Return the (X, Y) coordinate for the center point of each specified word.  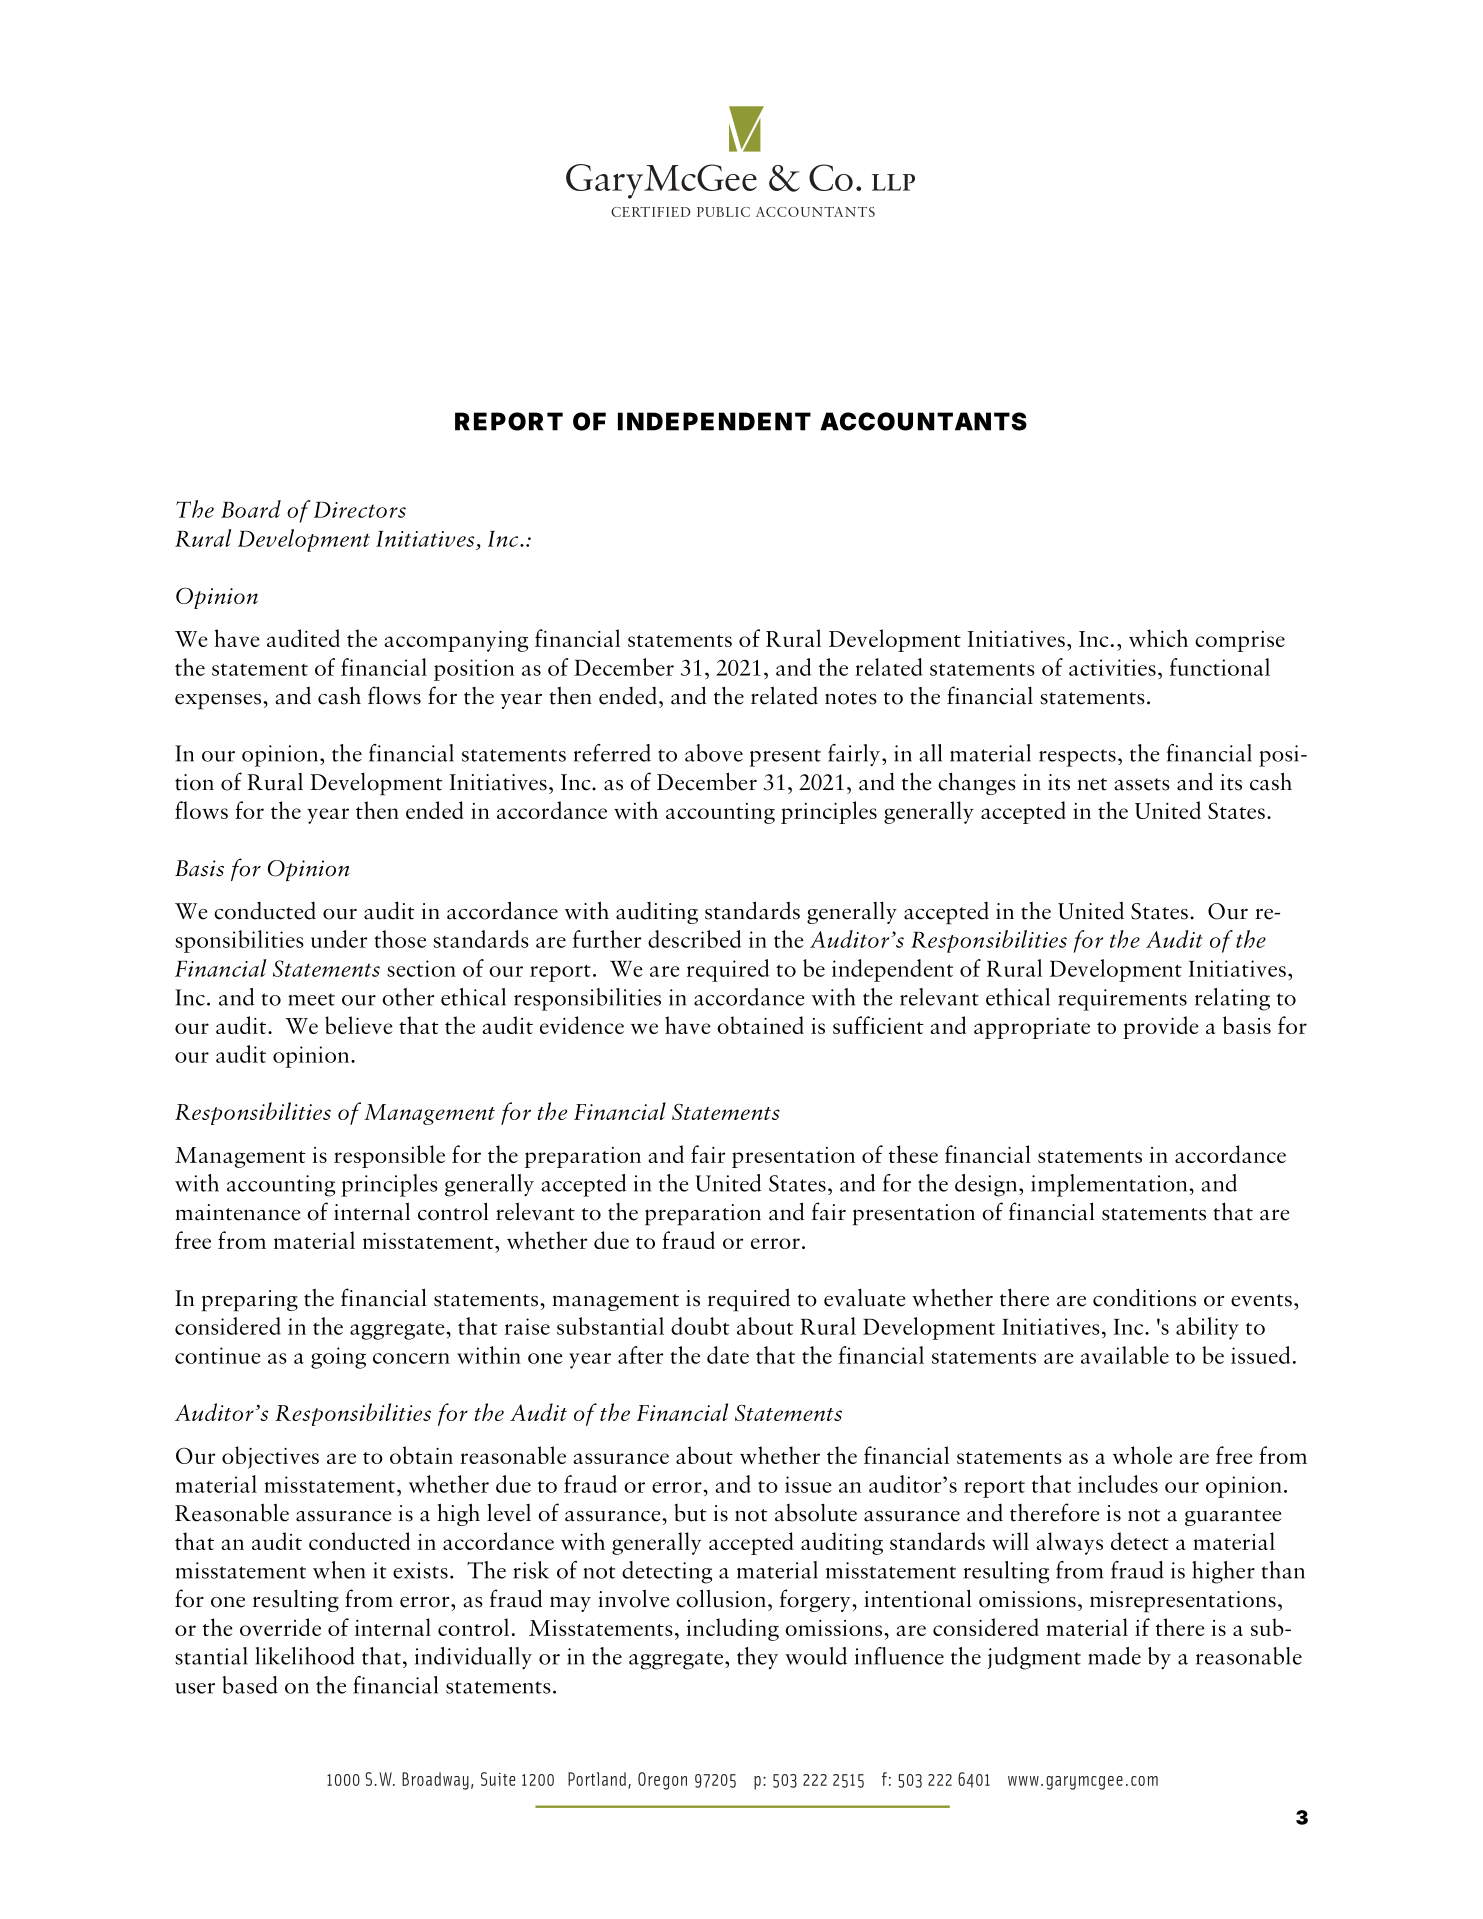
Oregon (662, 1781)
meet (312, 999)
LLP (893, 182)
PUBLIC (723, 212)
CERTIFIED (651, 212)
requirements (1122, 1000)
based (250, 1685)
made (1115, 1656)
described (694, 939)
